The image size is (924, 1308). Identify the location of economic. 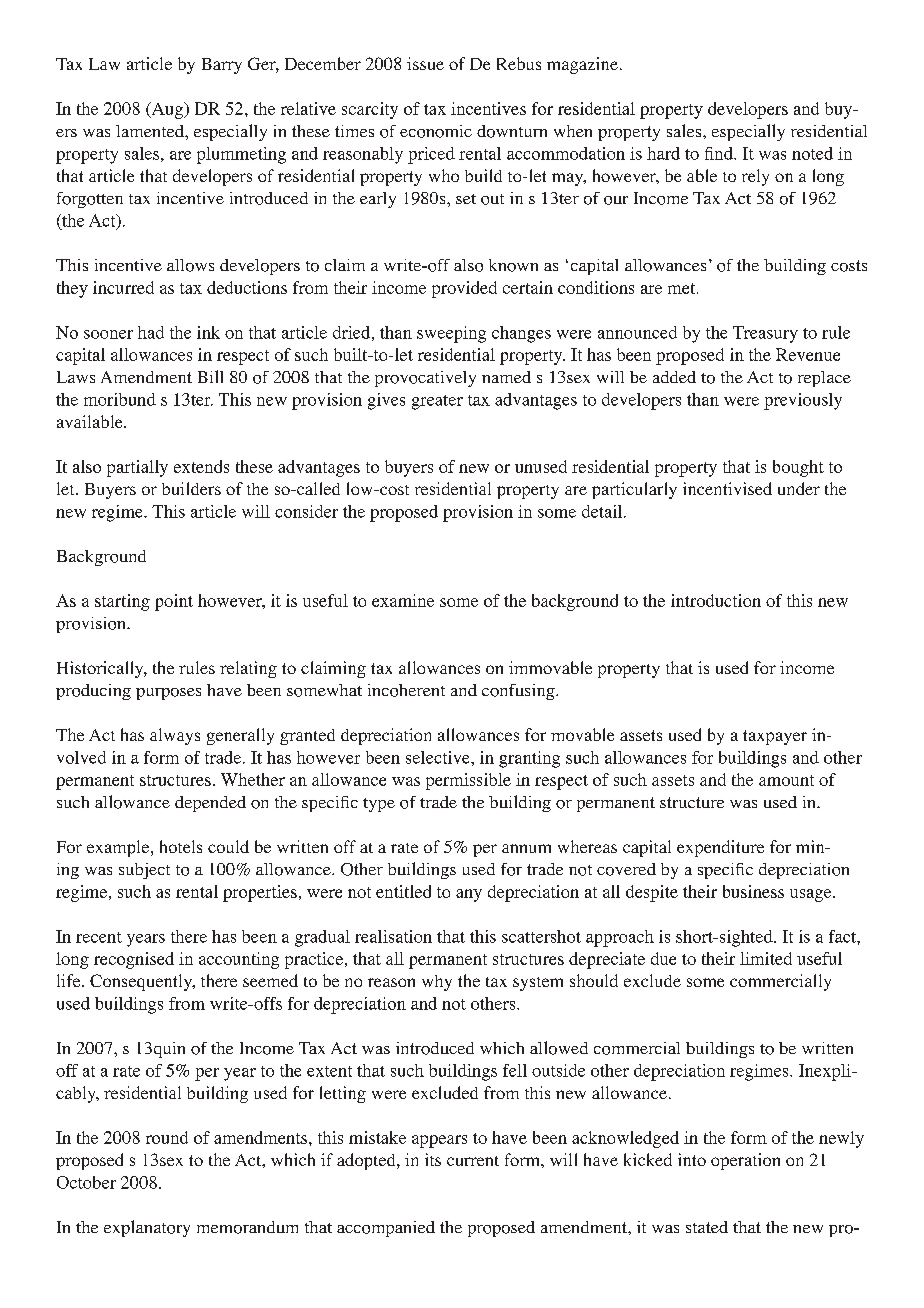
(436, 131).
